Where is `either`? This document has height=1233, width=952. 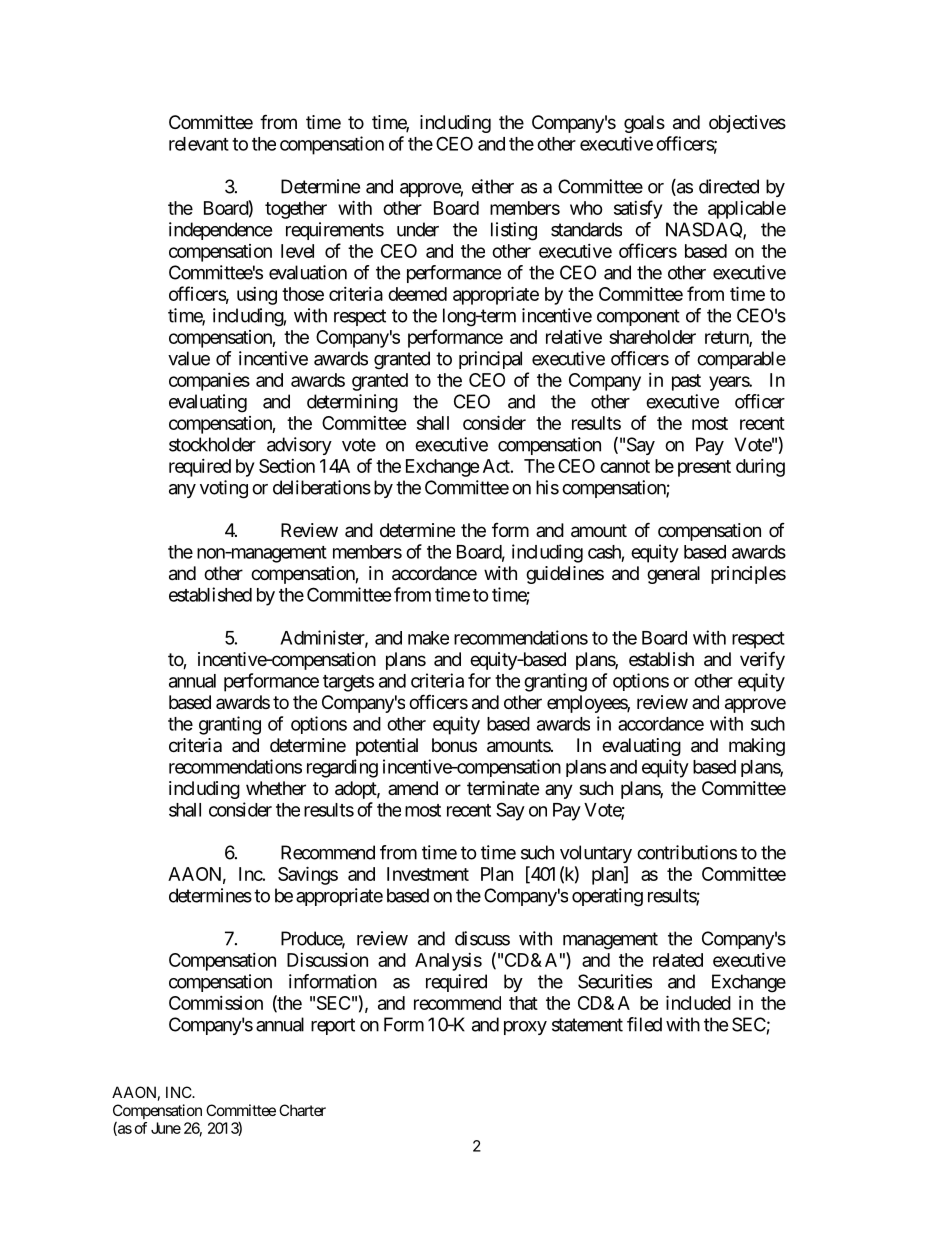 either is located at coordinates (493, 186).
